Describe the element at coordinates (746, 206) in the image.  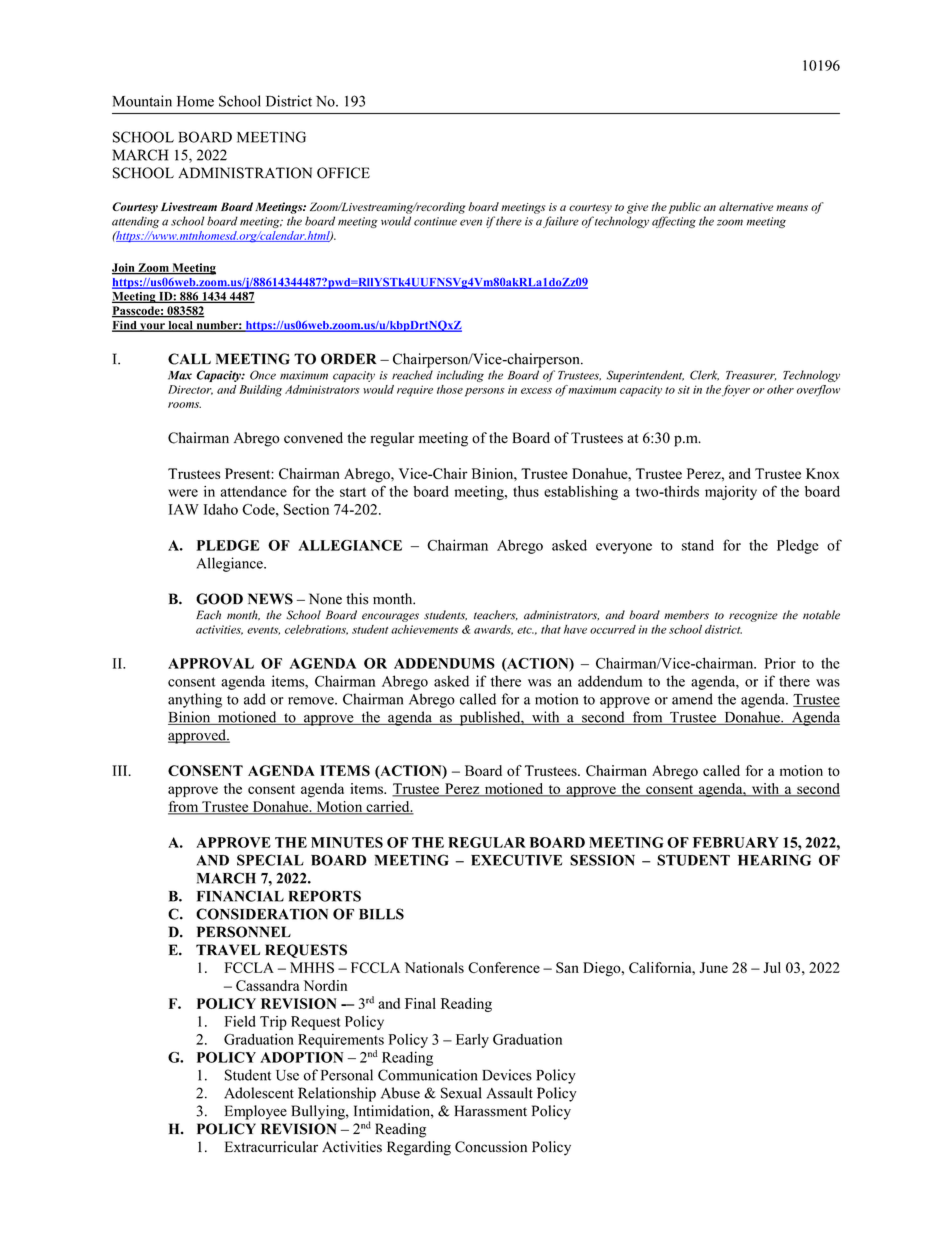
I see `alternative` at that location.
